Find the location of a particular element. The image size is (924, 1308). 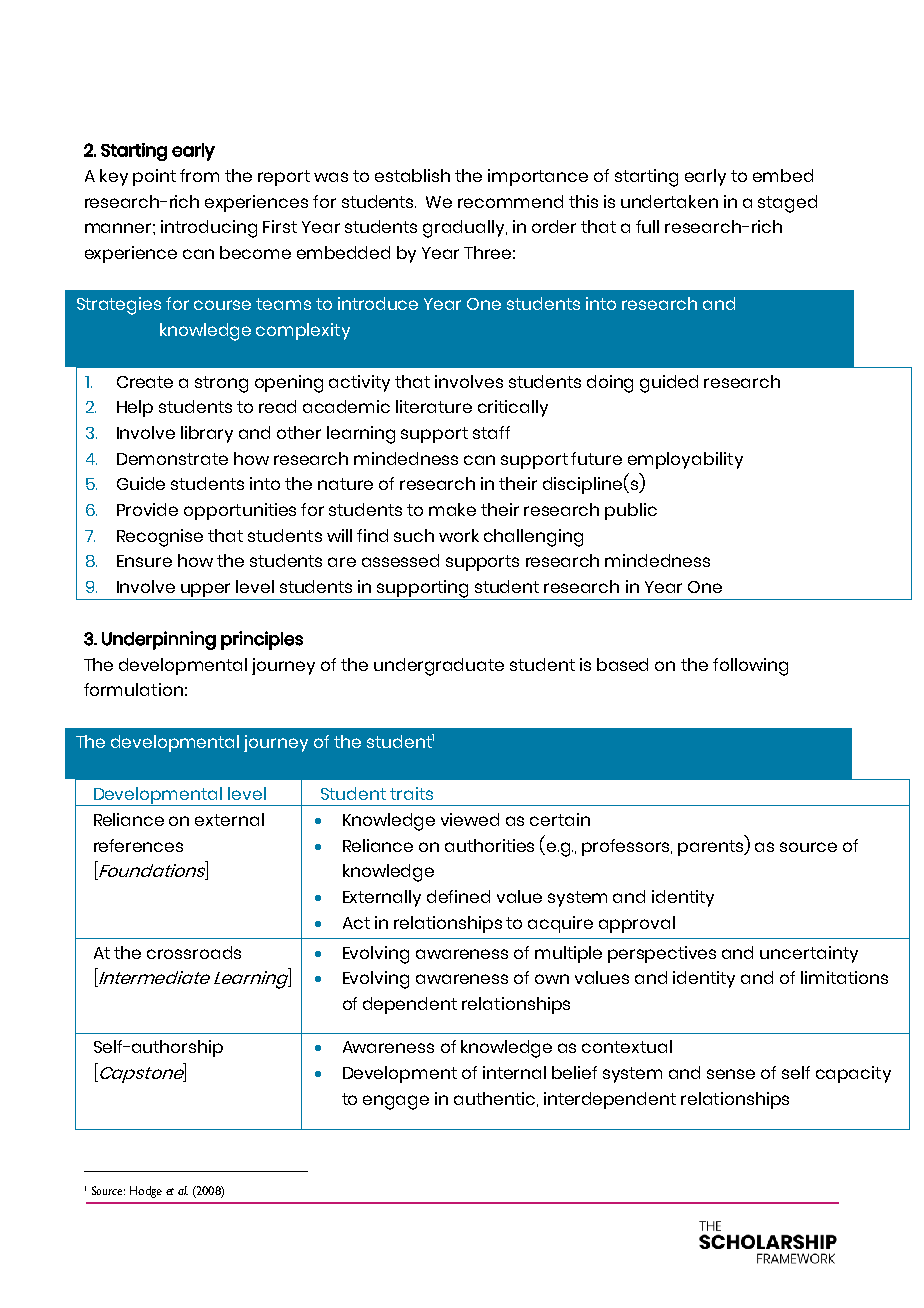

staged is located at coordinates (787, 204).
